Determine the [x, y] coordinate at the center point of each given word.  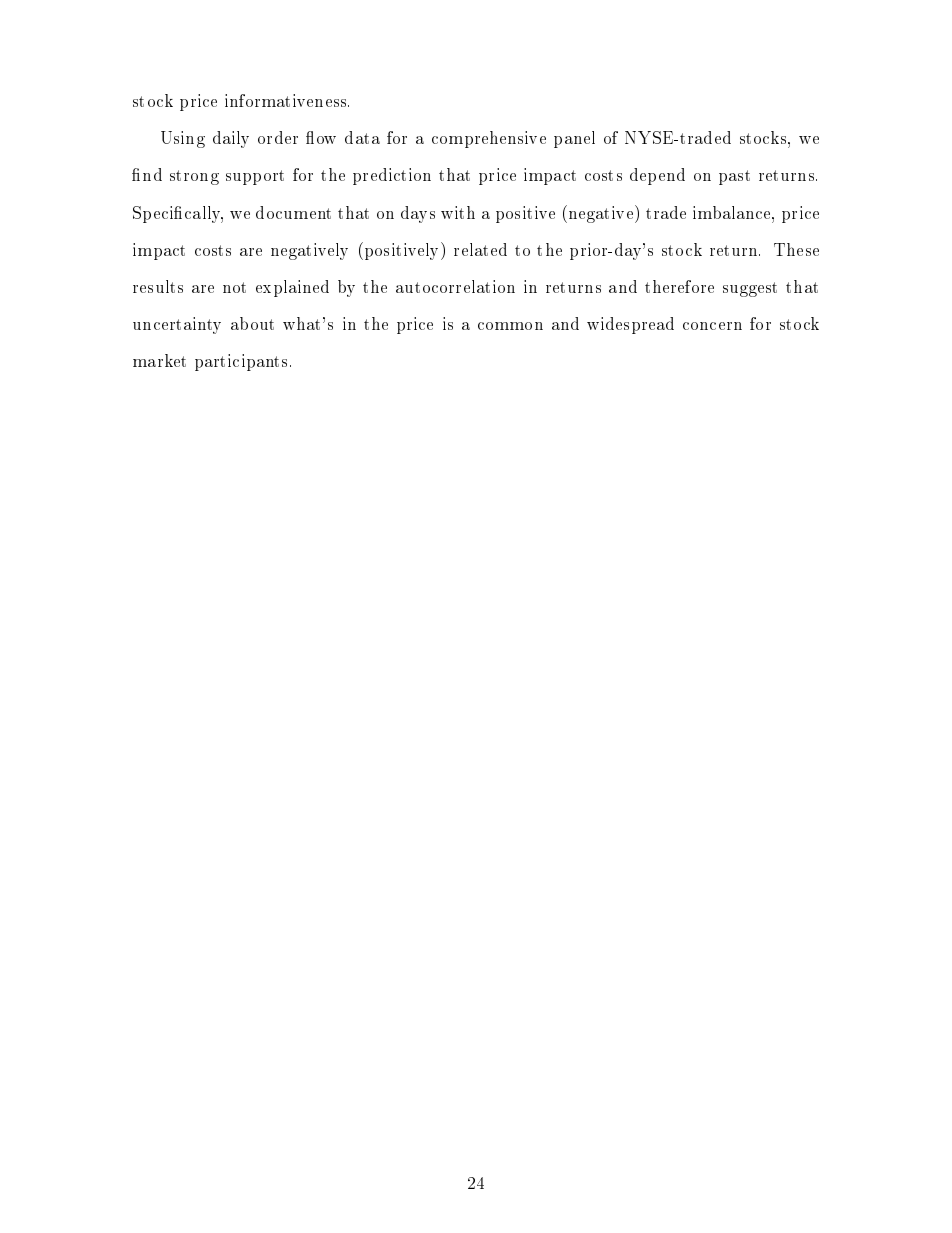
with [458, 212]
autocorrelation [455, 286]
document [293, 212]
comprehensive [489, 139]
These [796, 249]
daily [231, 139]
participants [241, 362]
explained [292, 288]
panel [574, 139]
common [510, 326]
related [480, 249]
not [234, 287]
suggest [750, 289]
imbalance [733, 212]
